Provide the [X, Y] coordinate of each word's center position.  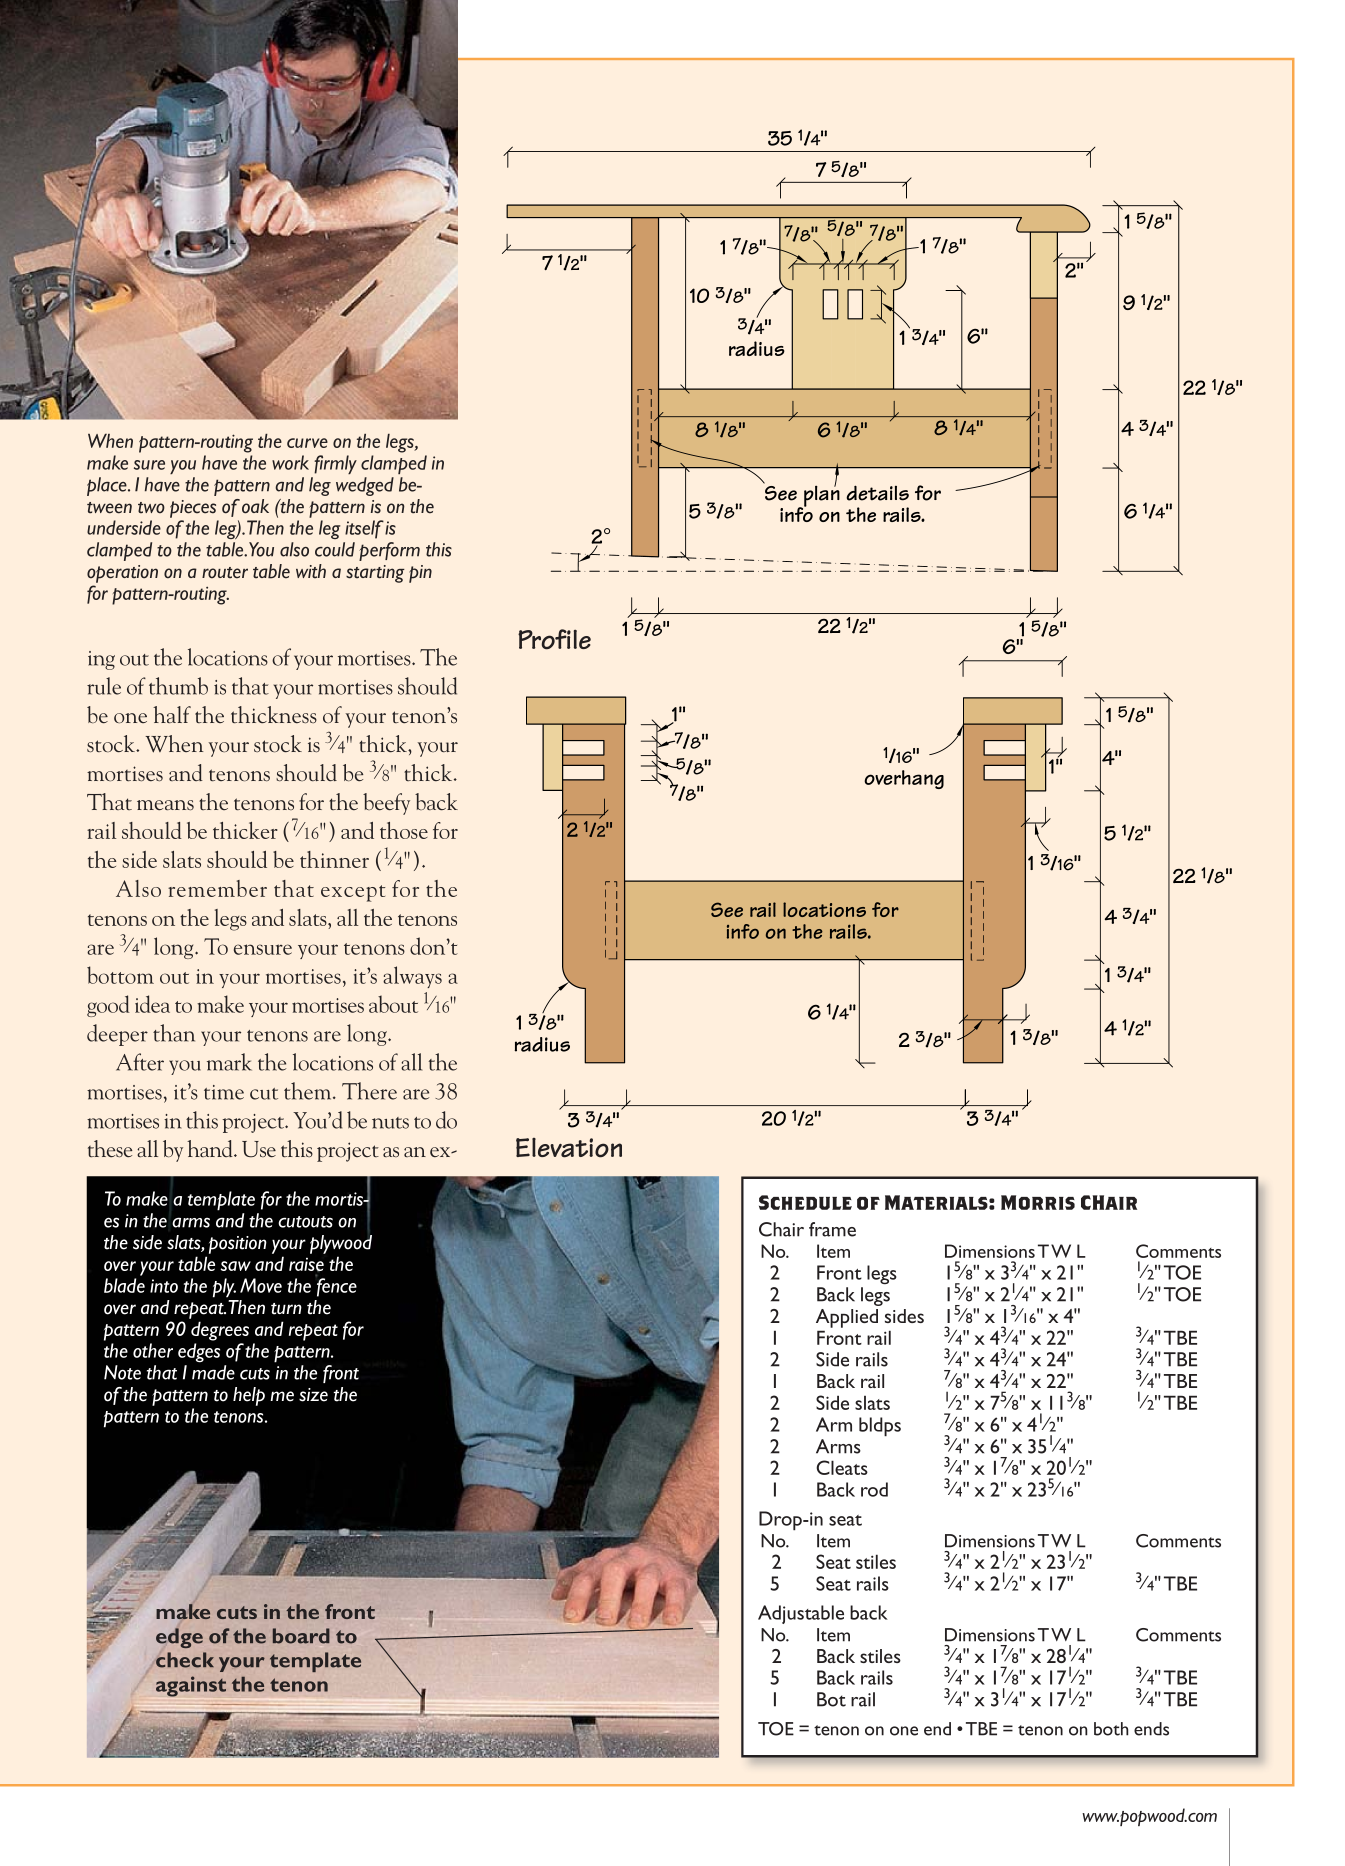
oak [255, 506]
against [191, 1686]
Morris [1038, 1202]
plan [821, 496]
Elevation [569, 1148]
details [877, 493]
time [224, 1092]
